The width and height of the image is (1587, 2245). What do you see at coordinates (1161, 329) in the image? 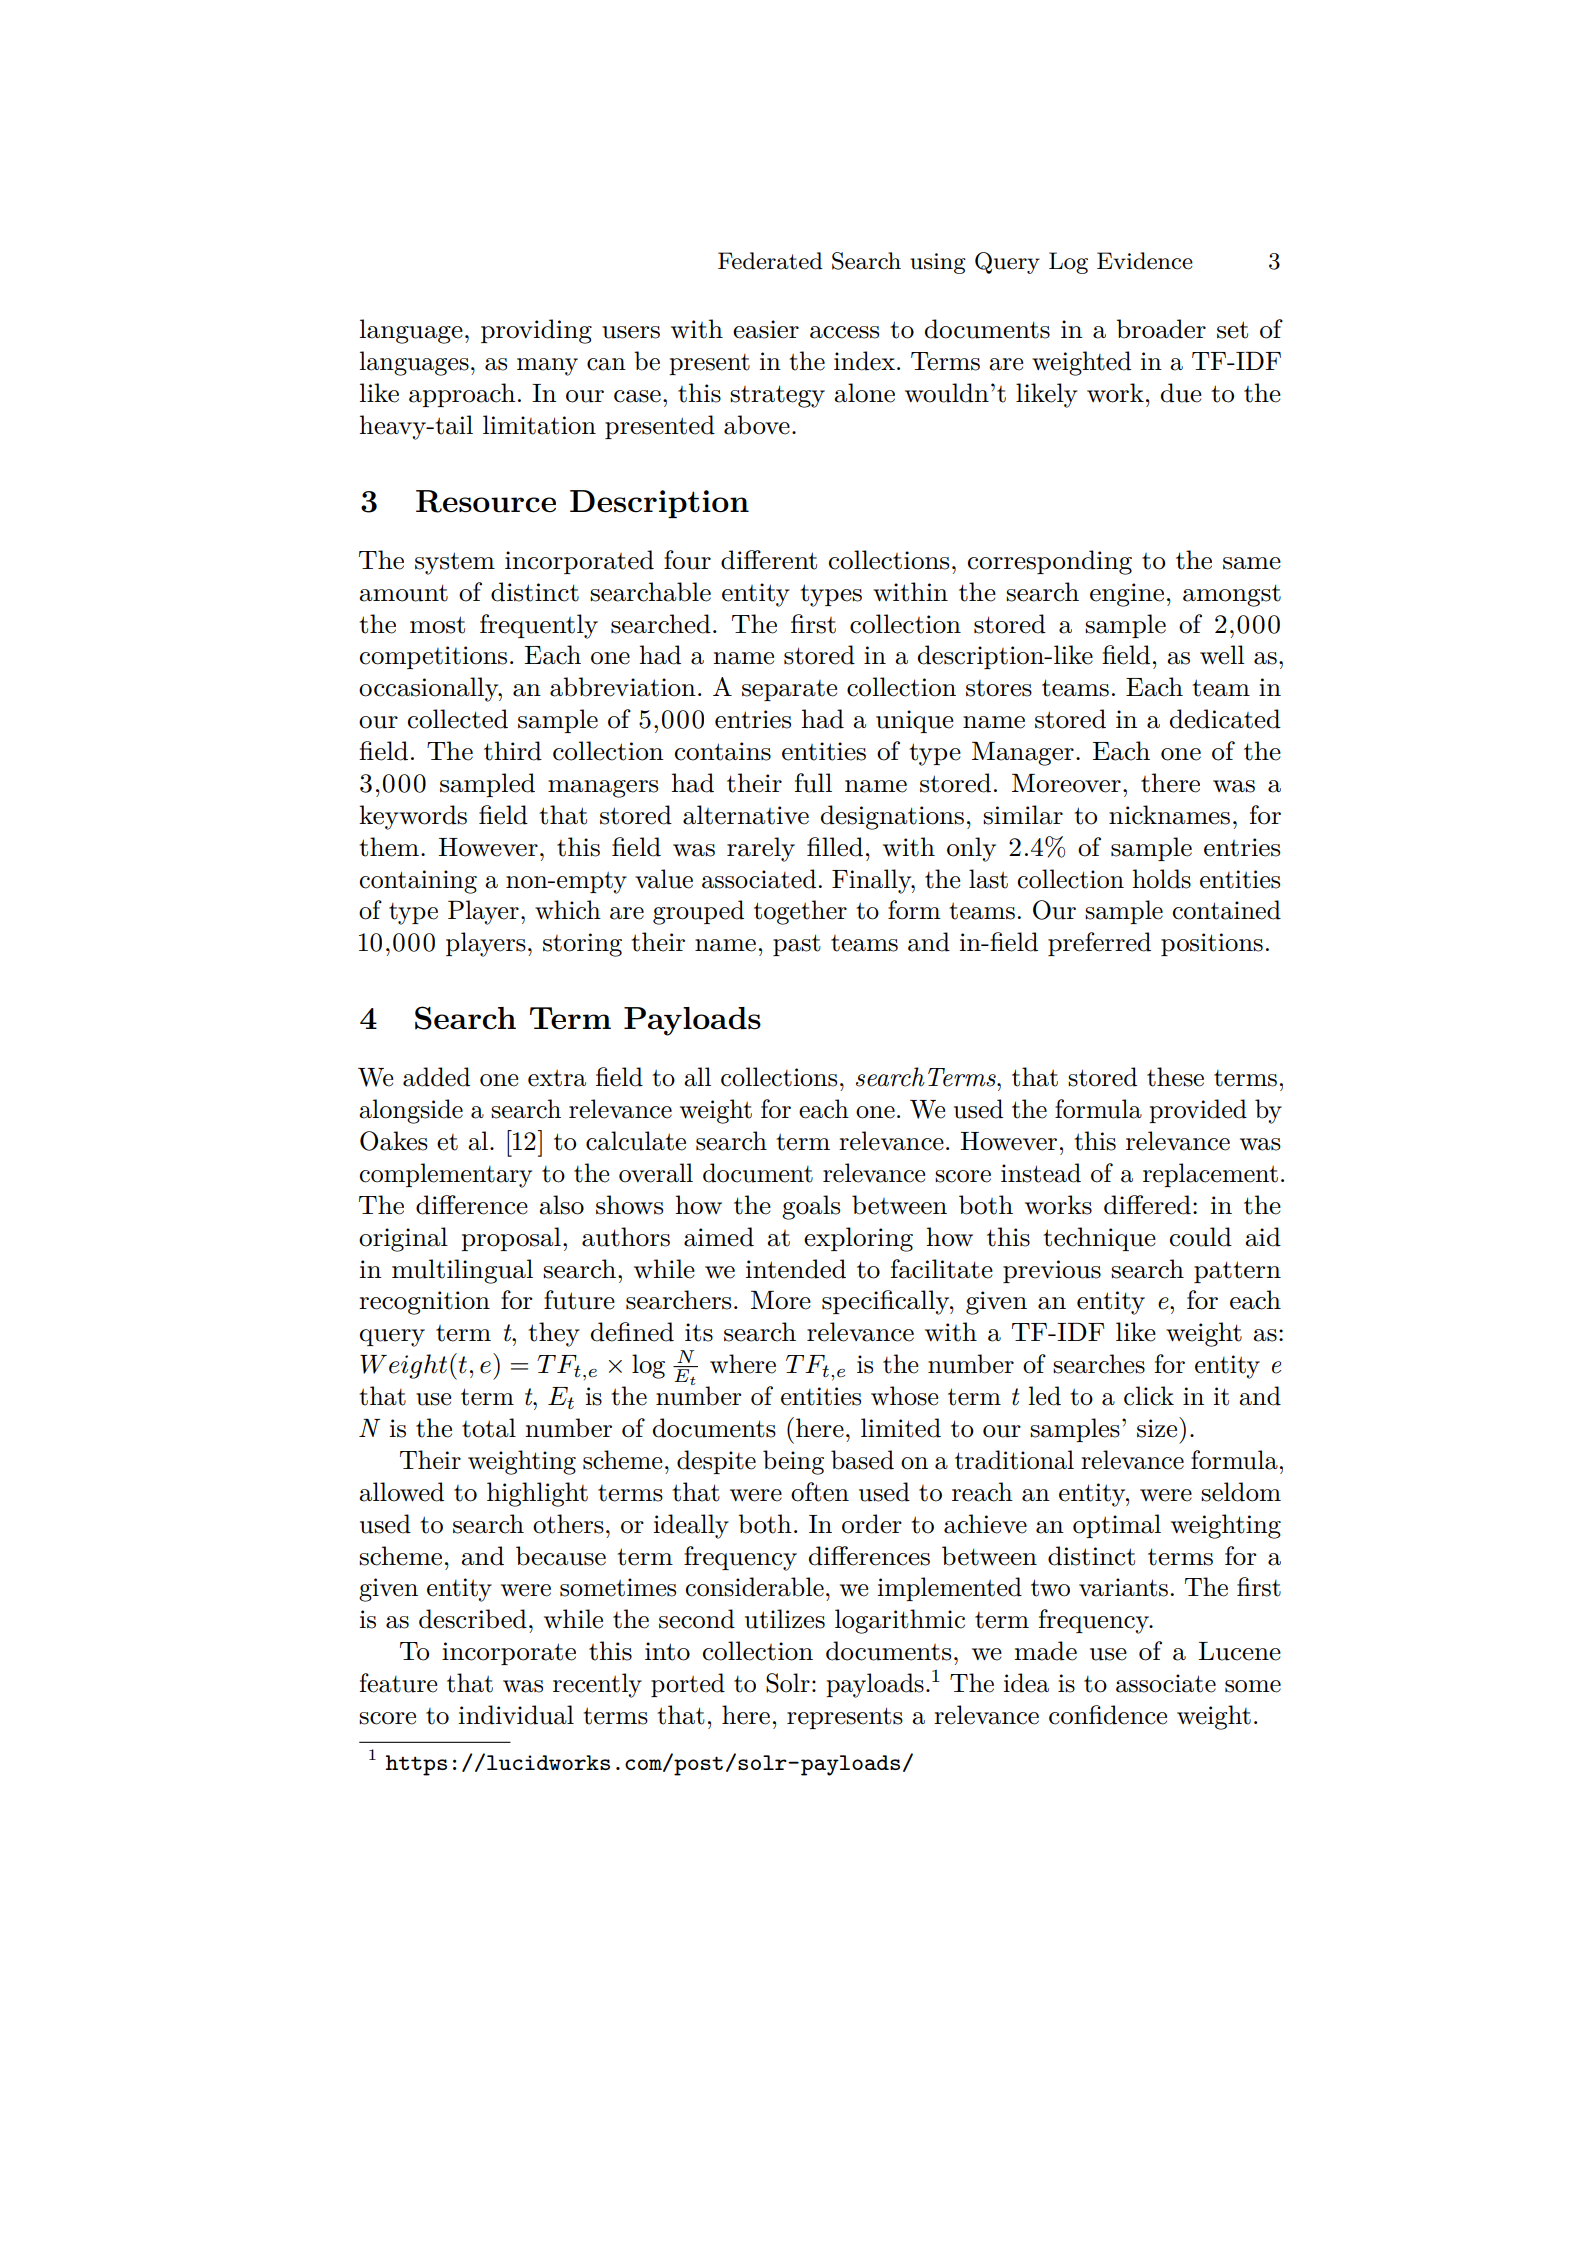
I see `broader` at bounding box center [1161, 329].
